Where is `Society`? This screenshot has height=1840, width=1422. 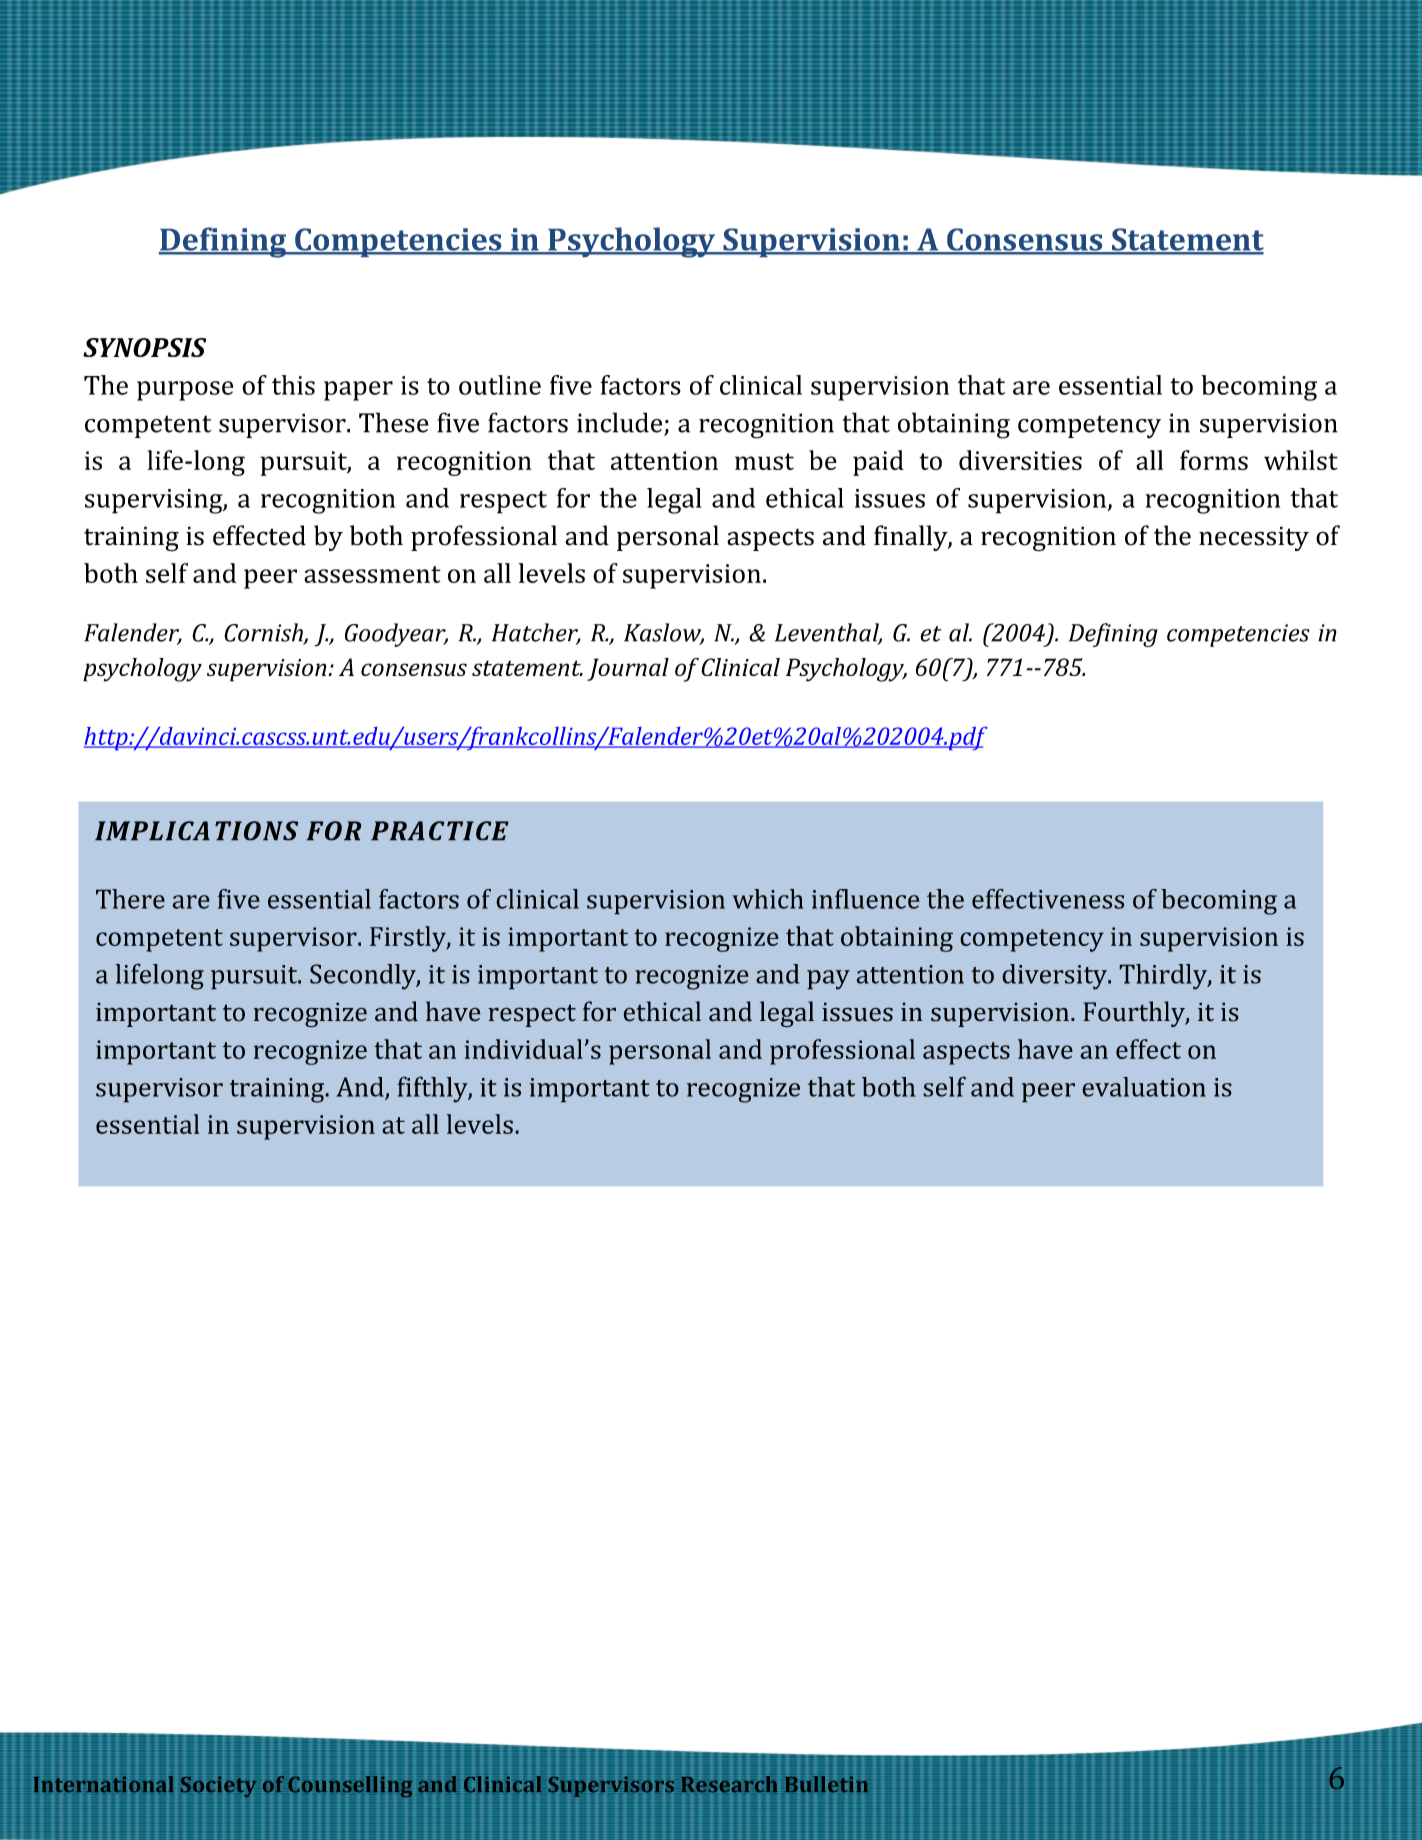
Society is located at coordinates (218, 1786).
